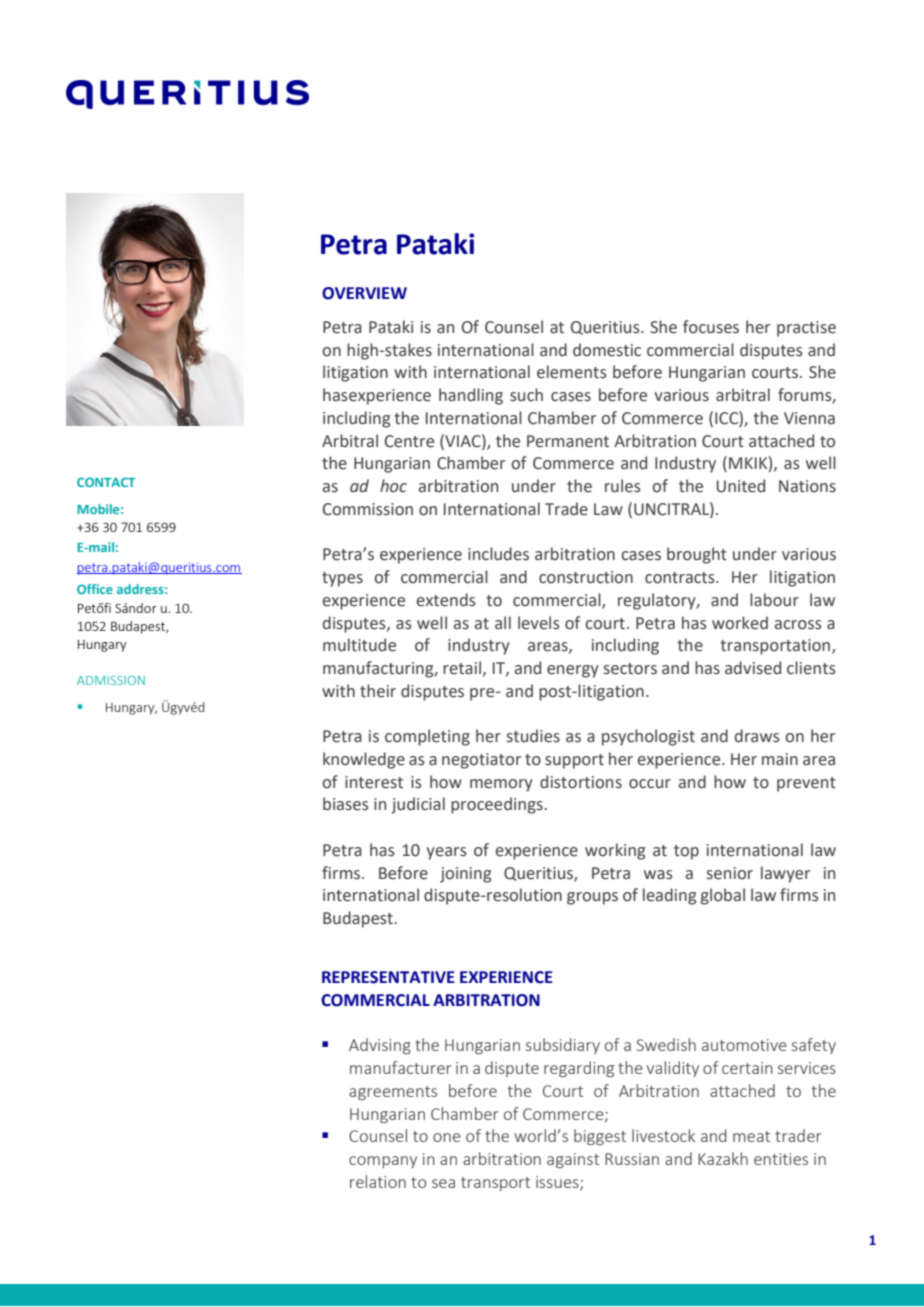 This screenshot has height=1307, width=924. Describe the element at coordinates (465, 875) in the screenshot. I see `joining` at that location.
